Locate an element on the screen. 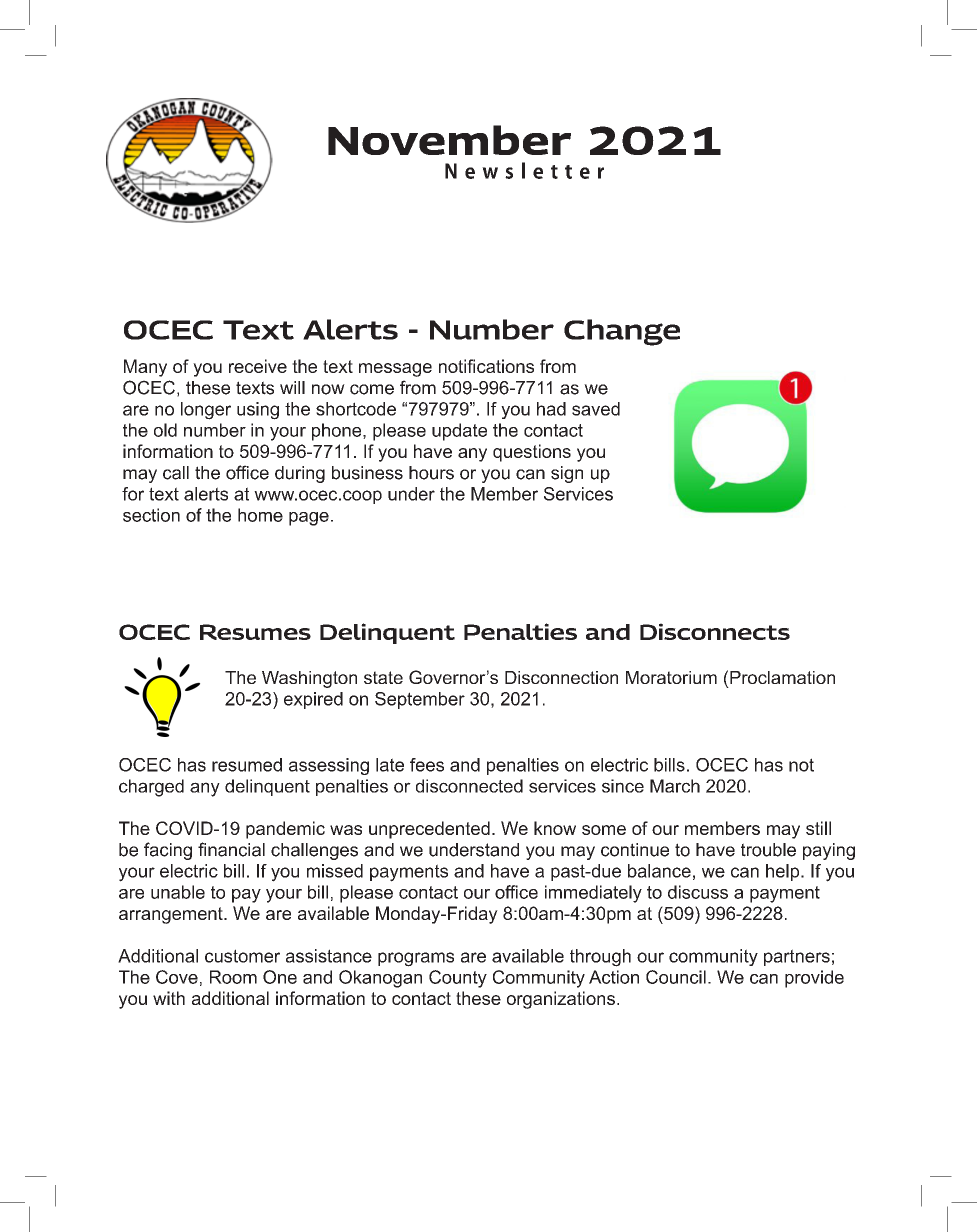 The width and height of the screenshot is (977, 1232). March is located at coordinates (675, 786).
